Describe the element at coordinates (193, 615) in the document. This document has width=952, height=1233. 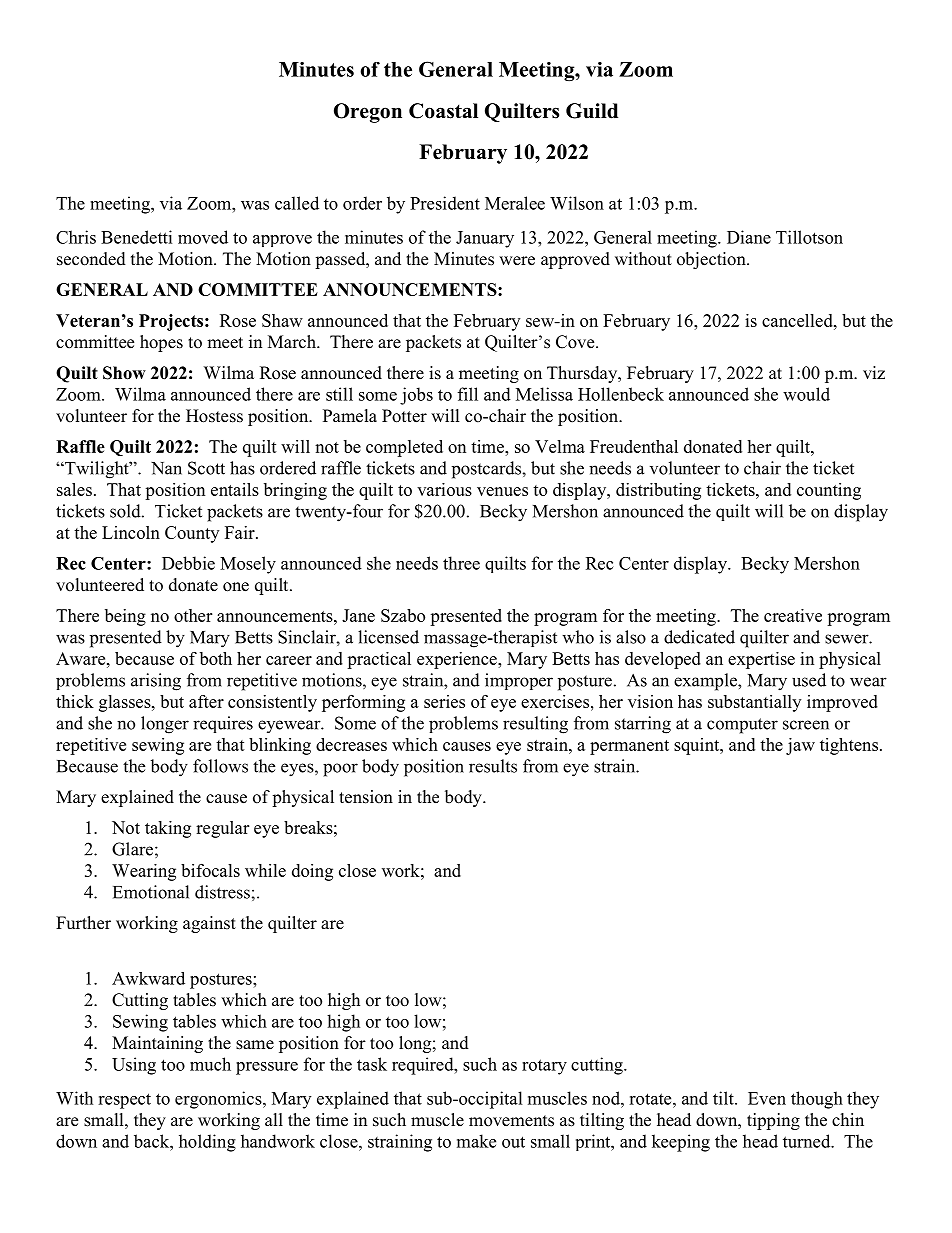
I see `other` at that location.
